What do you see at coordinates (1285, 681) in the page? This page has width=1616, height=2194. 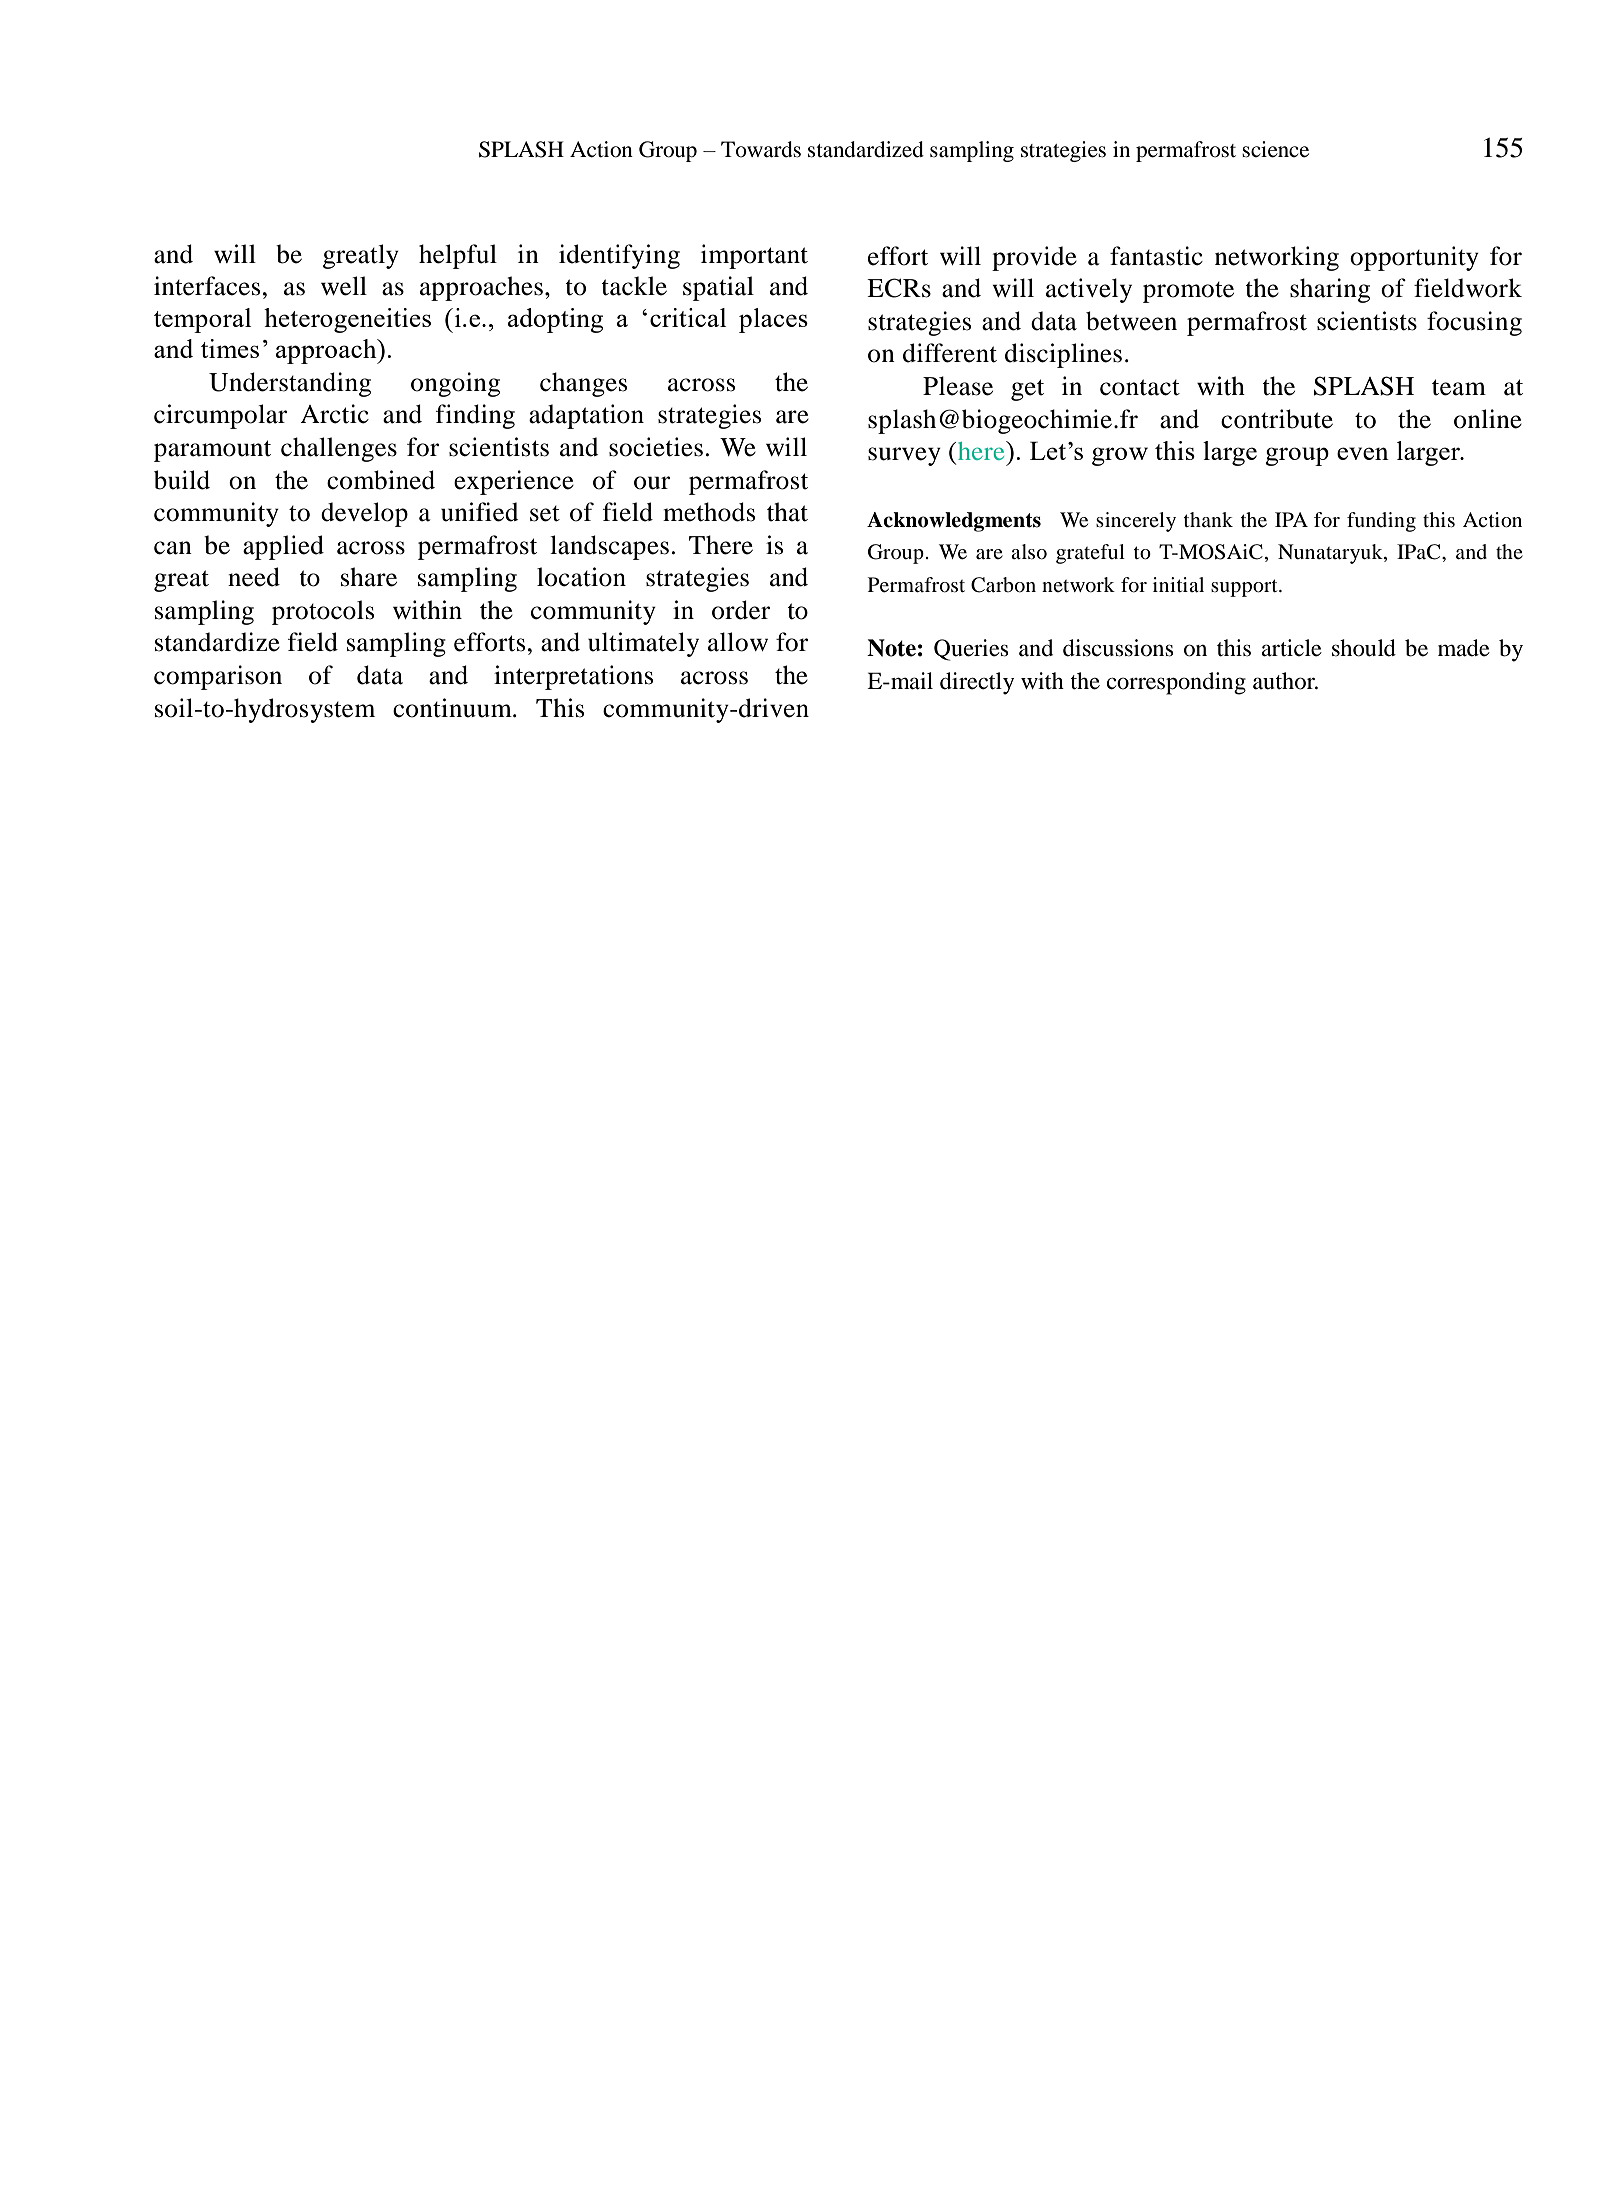 I see `author` at bounding box center [1285, 681].
